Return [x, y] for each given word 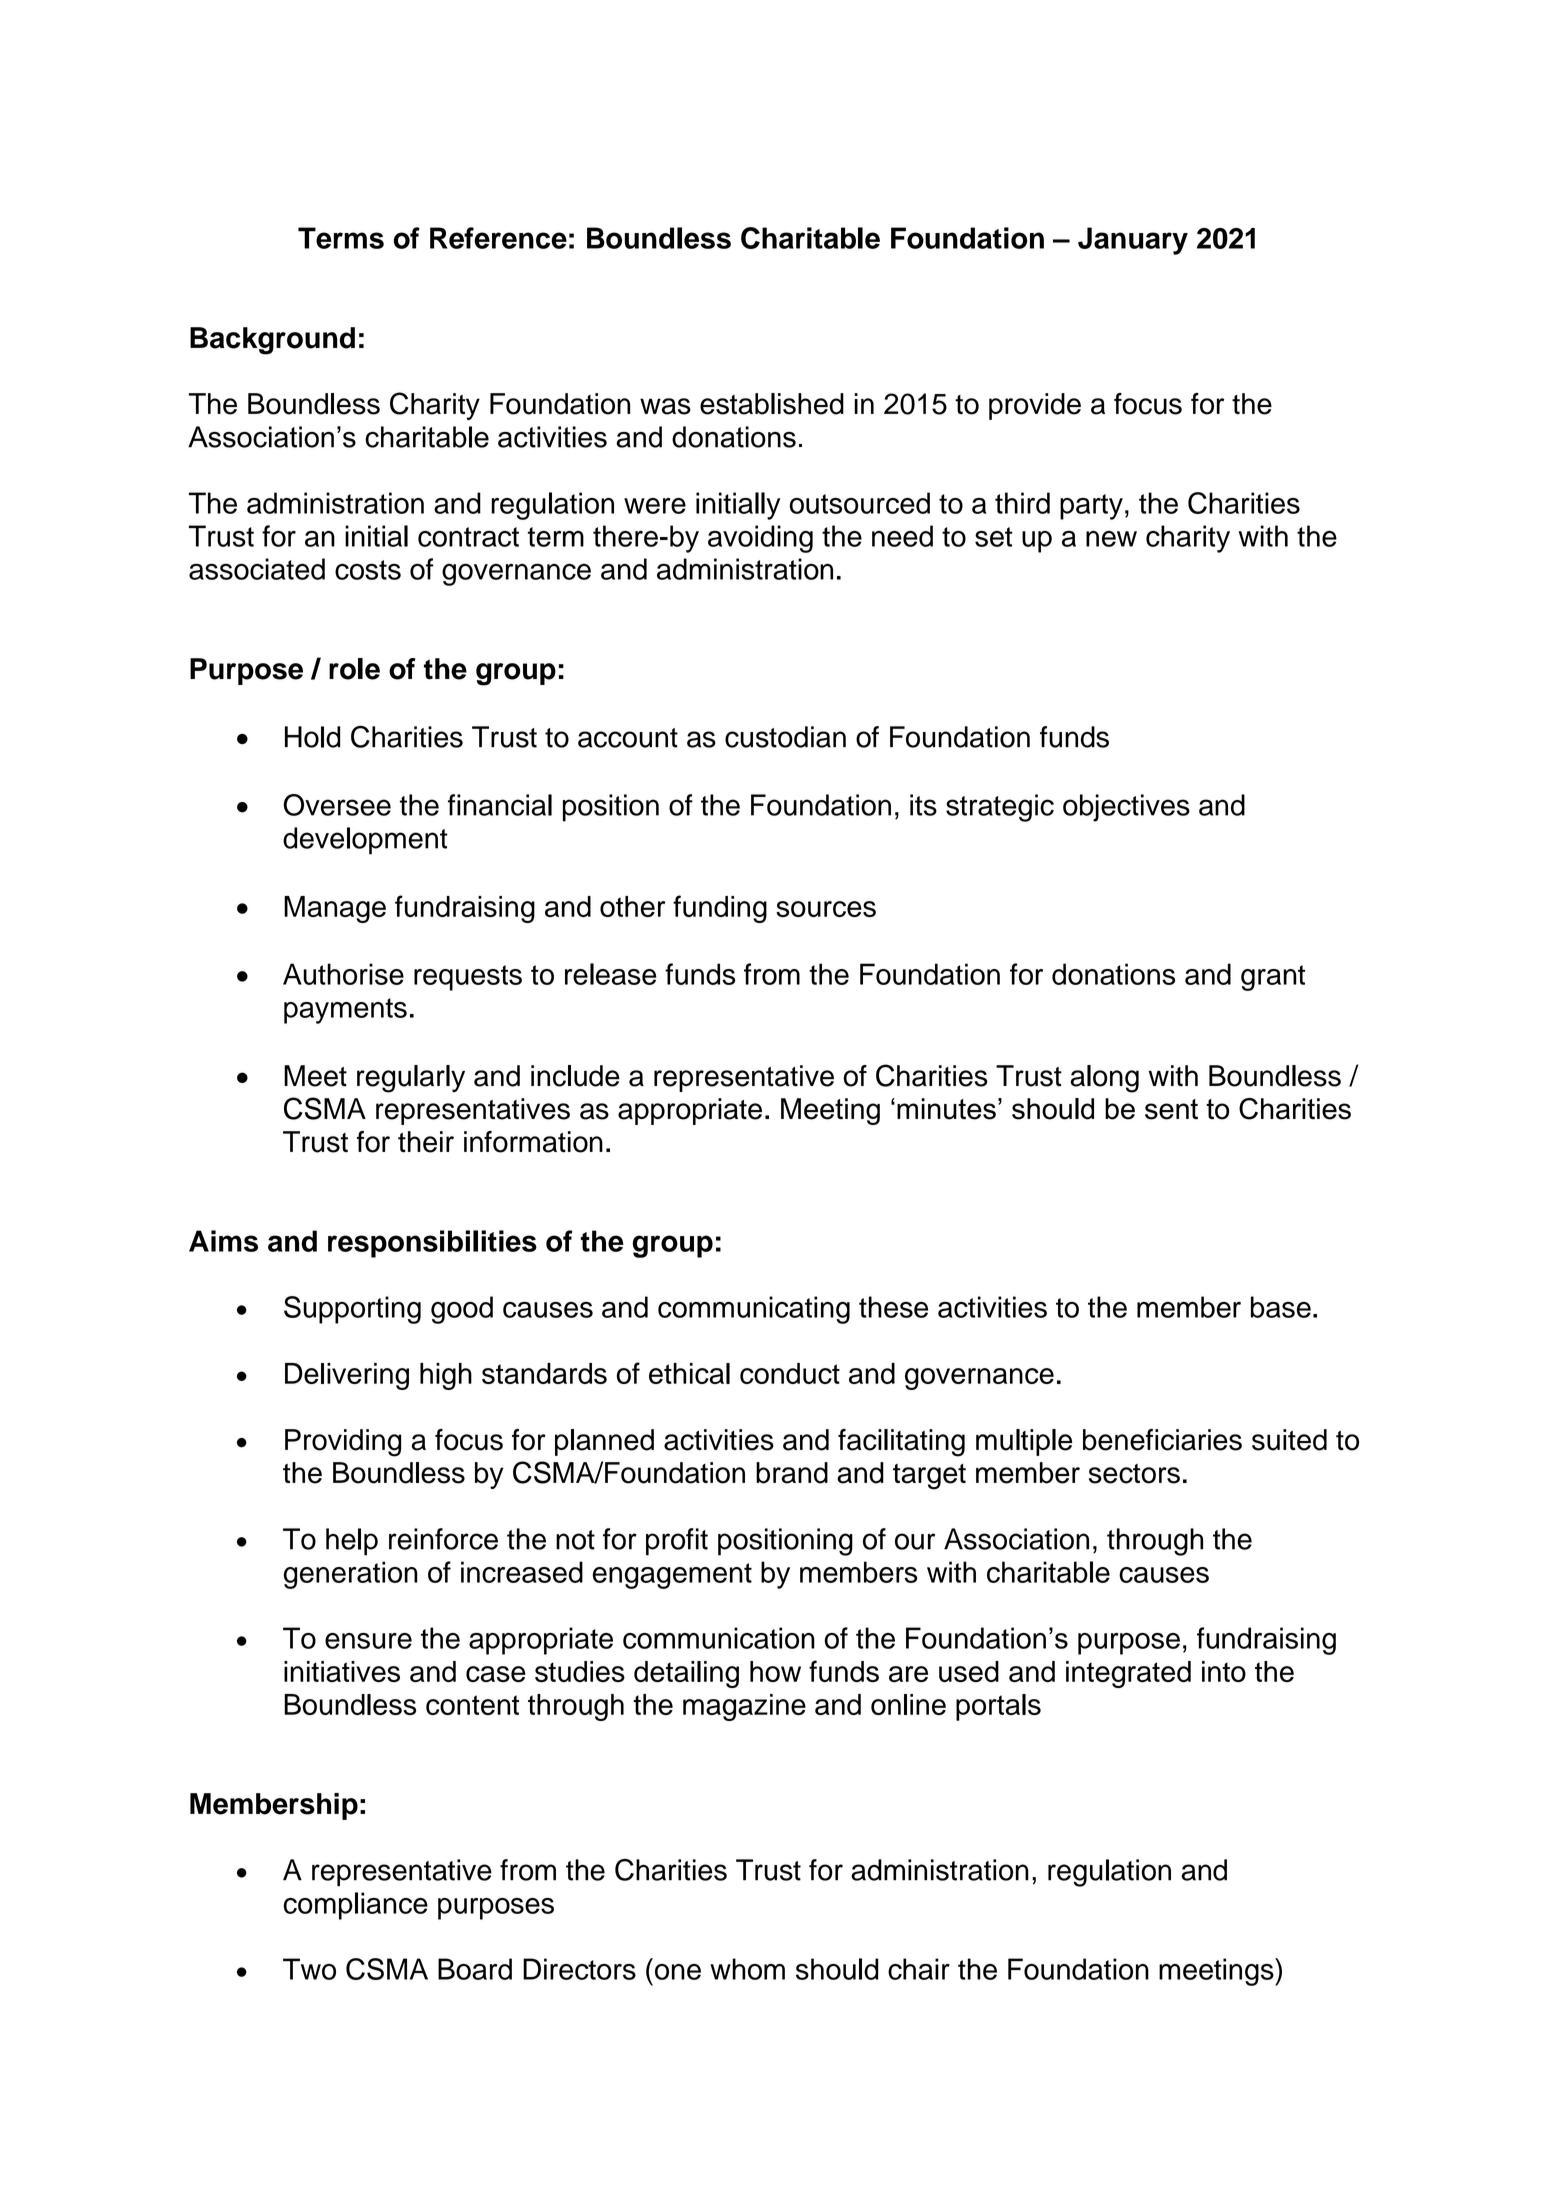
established [772, 404]
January [1133, 241]
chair [919, 1969]
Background [272, 341]
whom [747, 1969]
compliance [356, 1906]
